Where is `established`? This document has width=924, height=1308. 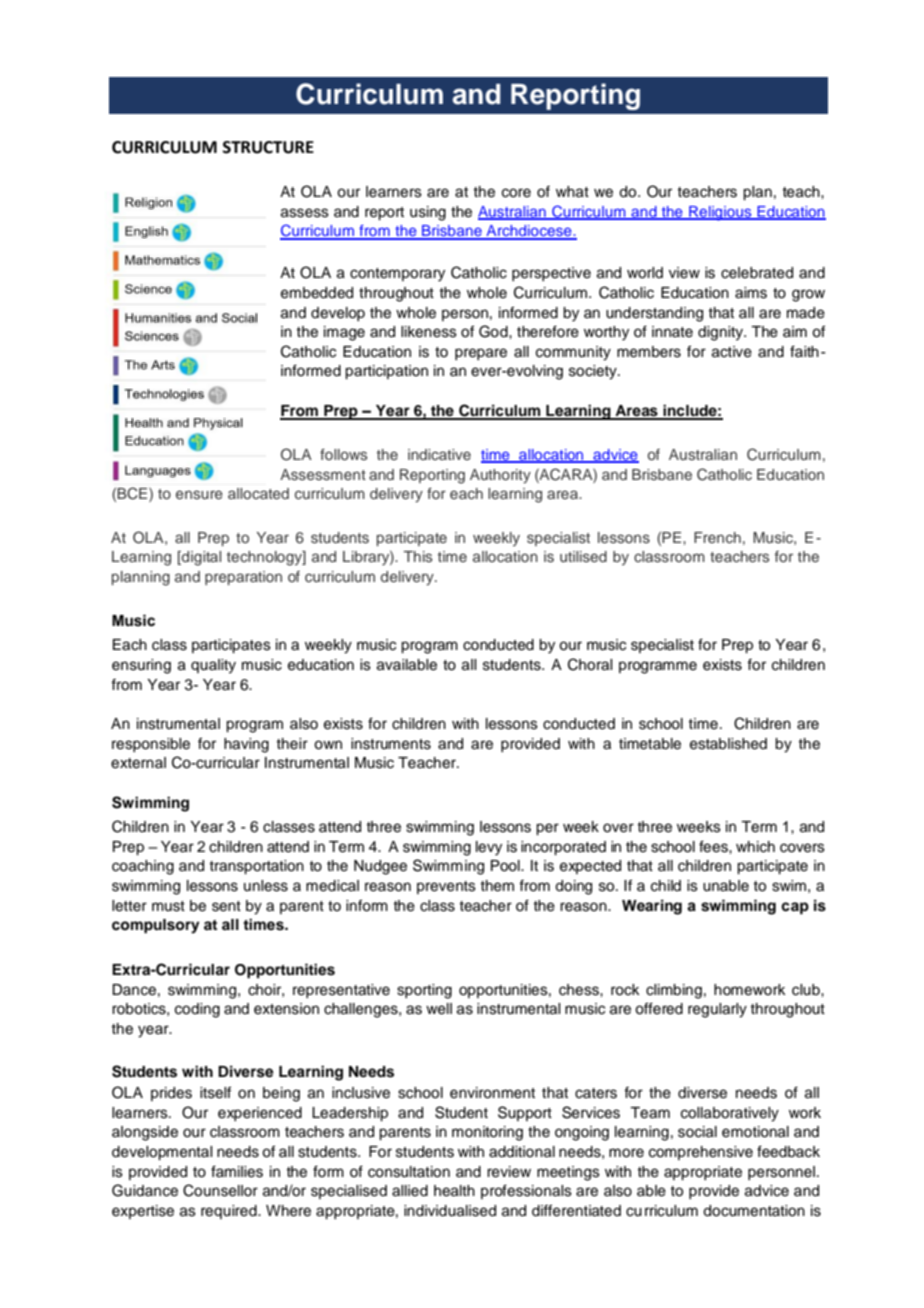 established is located at coordinates (728, 744).
